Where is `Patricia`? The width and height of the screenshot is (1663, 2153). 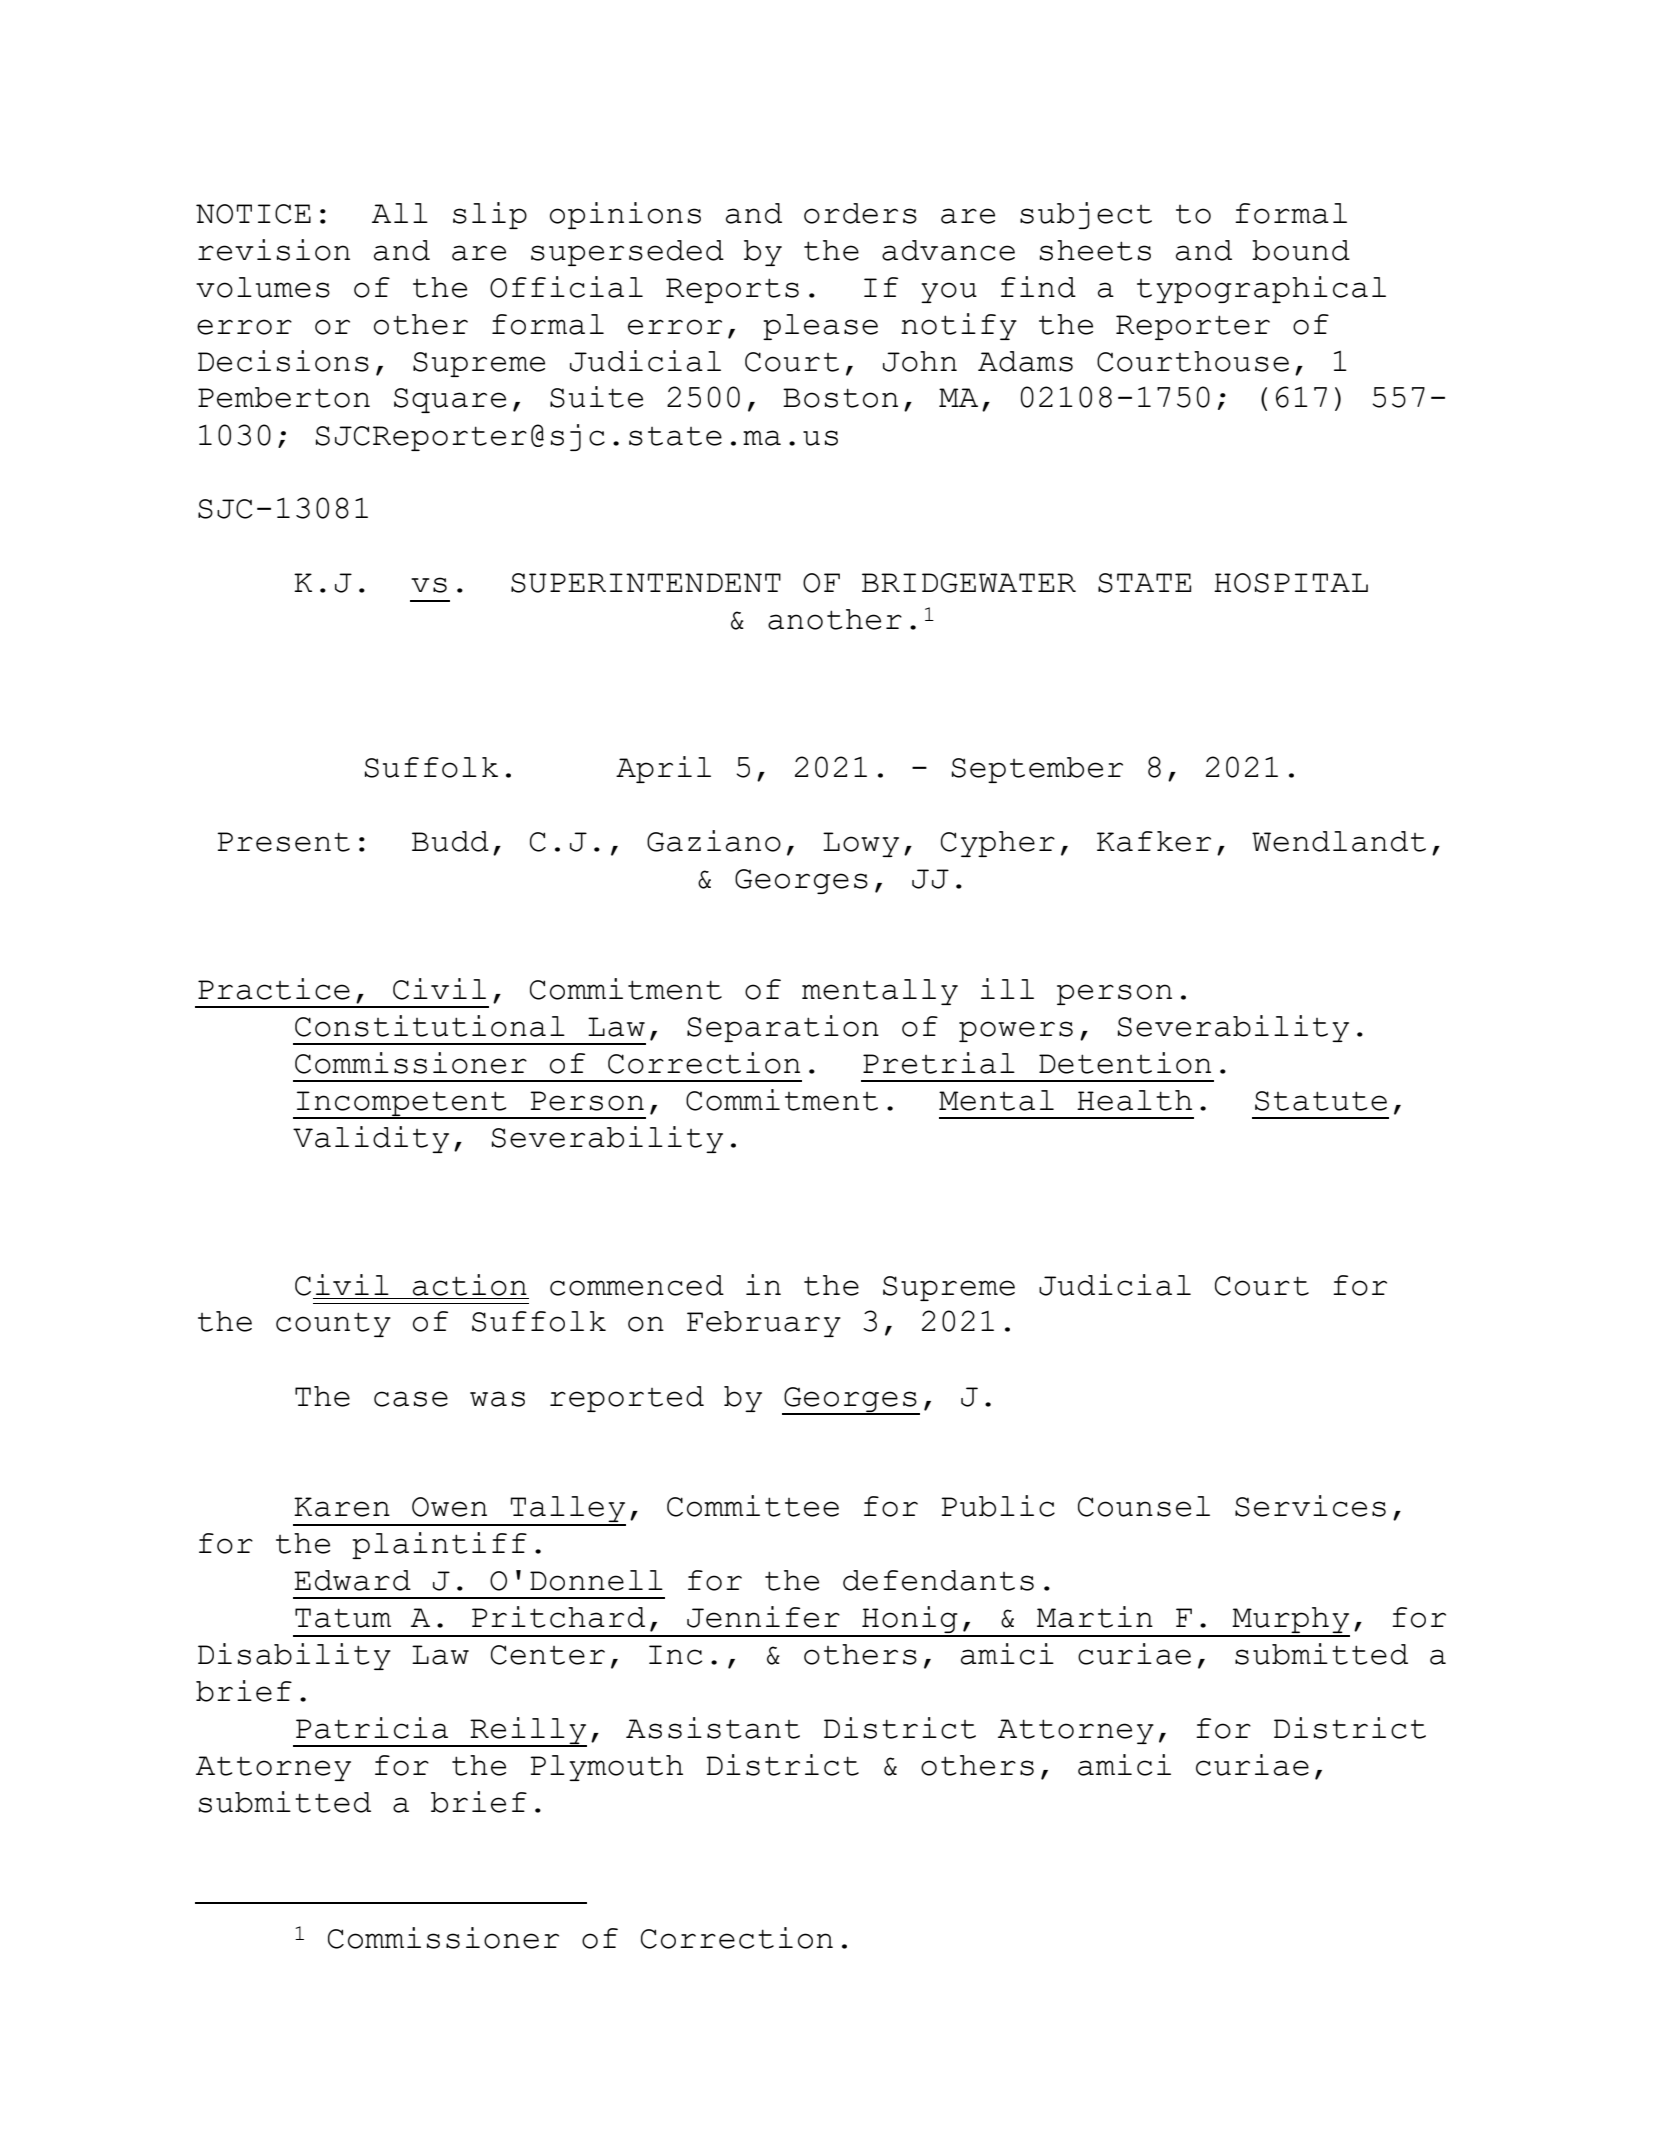 Patricia is located at coordinates (372, 1728).
